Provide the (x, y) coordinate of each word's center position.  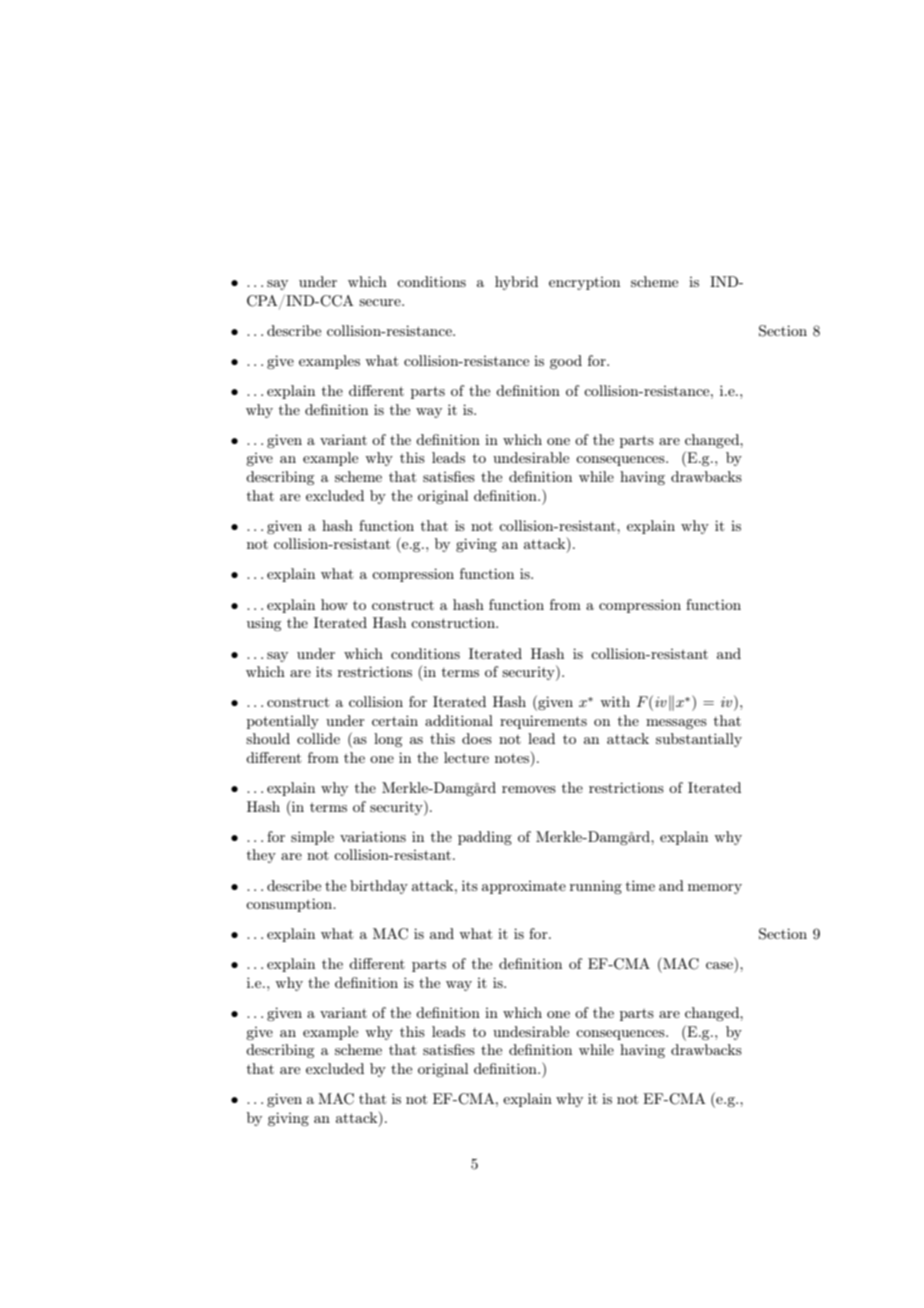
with (615, 701)
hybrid (516, 283)
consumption (290, 905)
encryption (584, 283)
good (566, 362)
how (334, 604)
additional (459, 720)
